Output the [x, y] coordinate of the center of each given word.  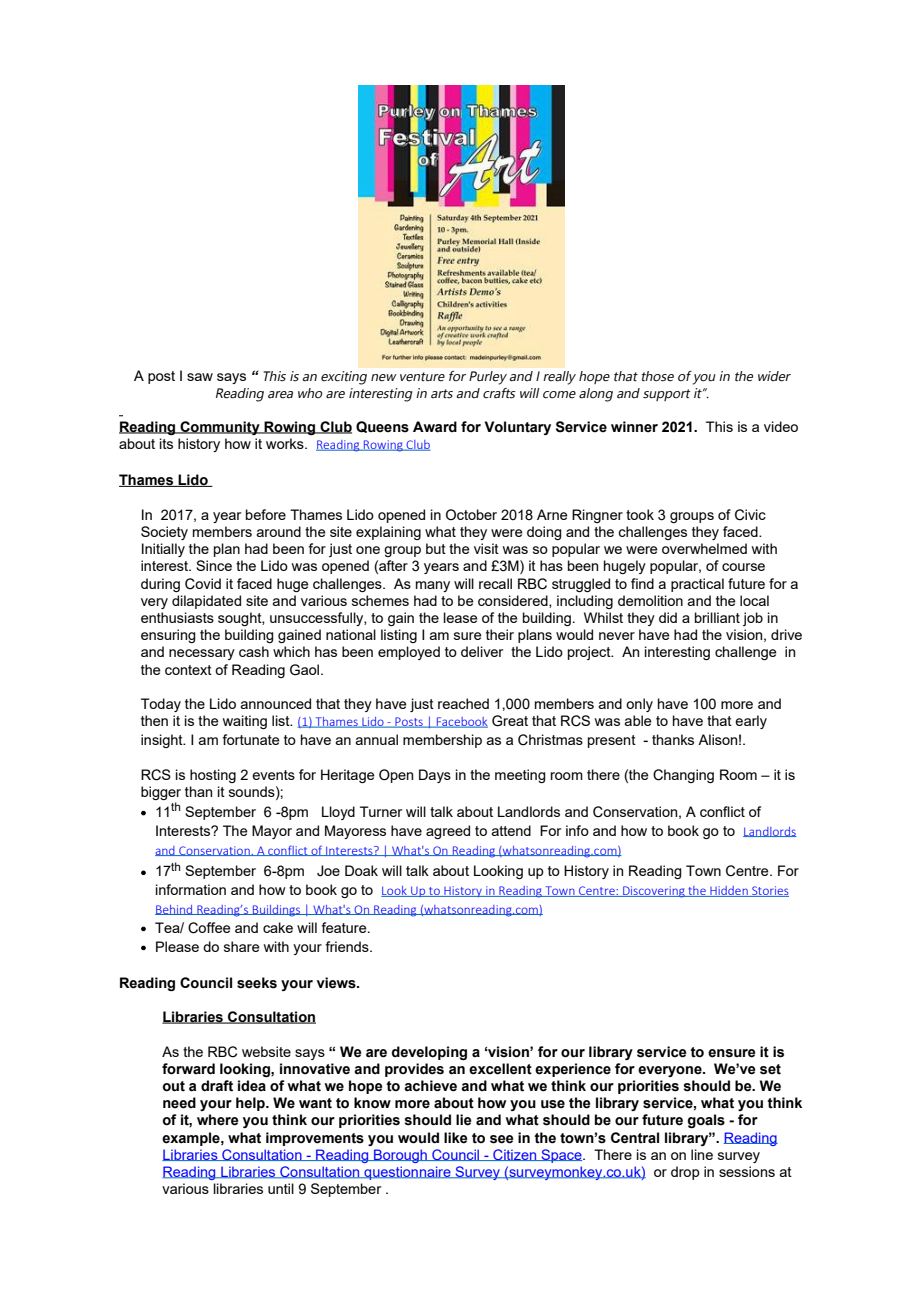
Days [435, 776]
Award [435, 427]
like [456, 1138]
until [281, 1188]
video [781, 426]
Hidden [729, 891]
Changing [683, 776]
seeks [257, 983]
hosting [213, 776]
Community [220, 428]
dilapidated [206, 602]
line [702, 1154]
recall [495, 583]
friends [348, 946]
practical [697, 585]
